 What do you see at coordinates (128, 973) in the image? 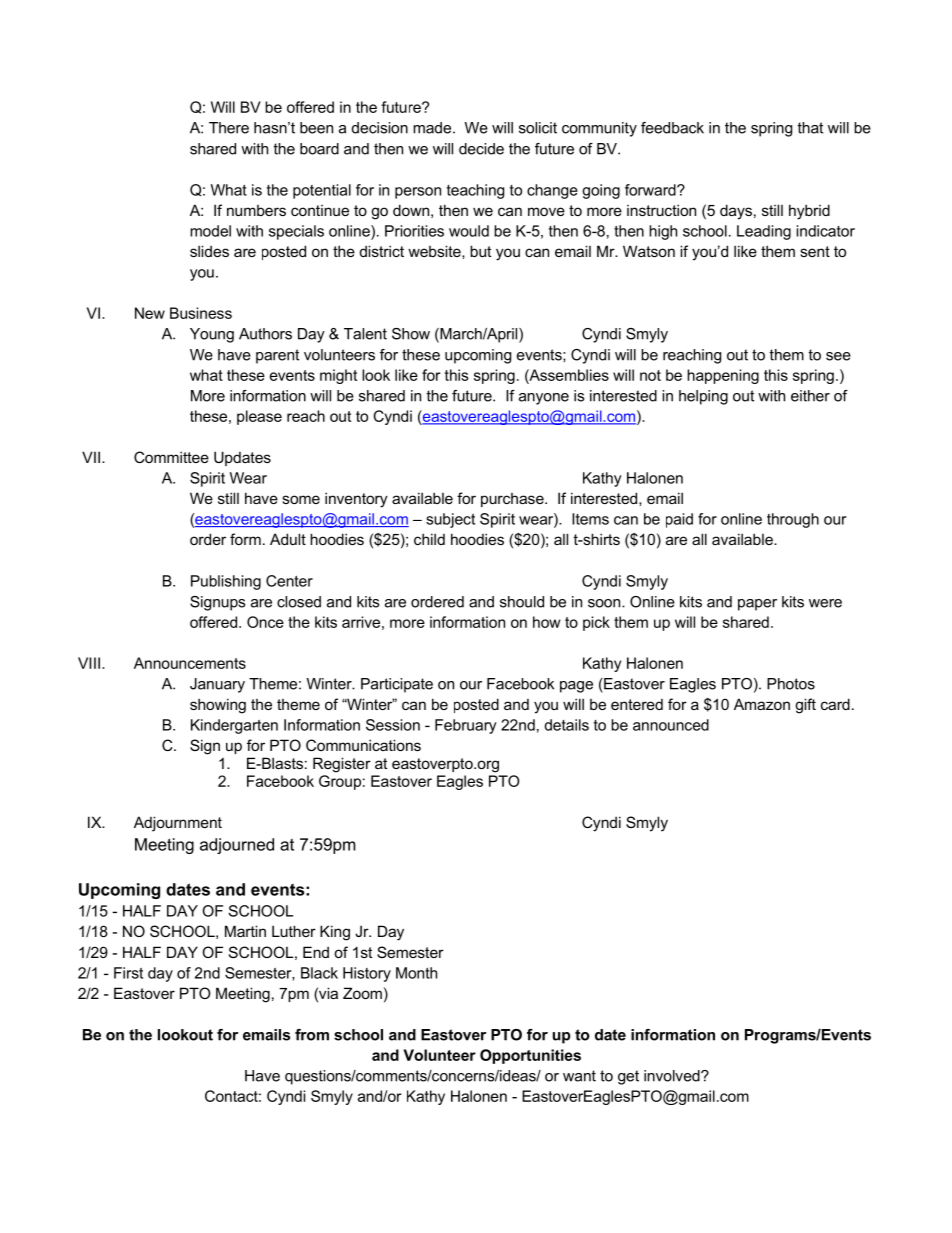
I see `First` at bounding box center [128, 973].
